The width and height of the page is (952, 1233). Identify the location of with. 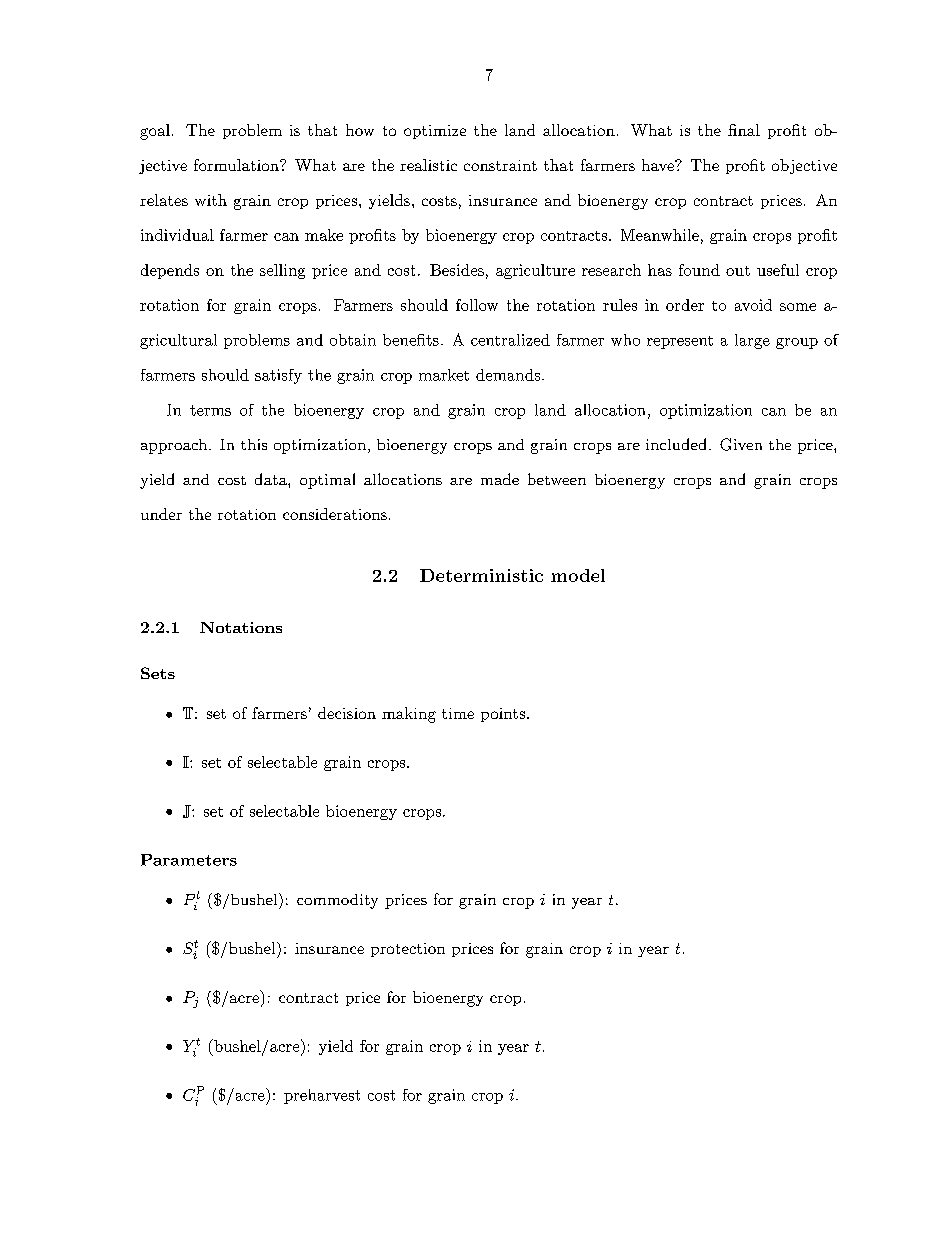
(211, 200).
